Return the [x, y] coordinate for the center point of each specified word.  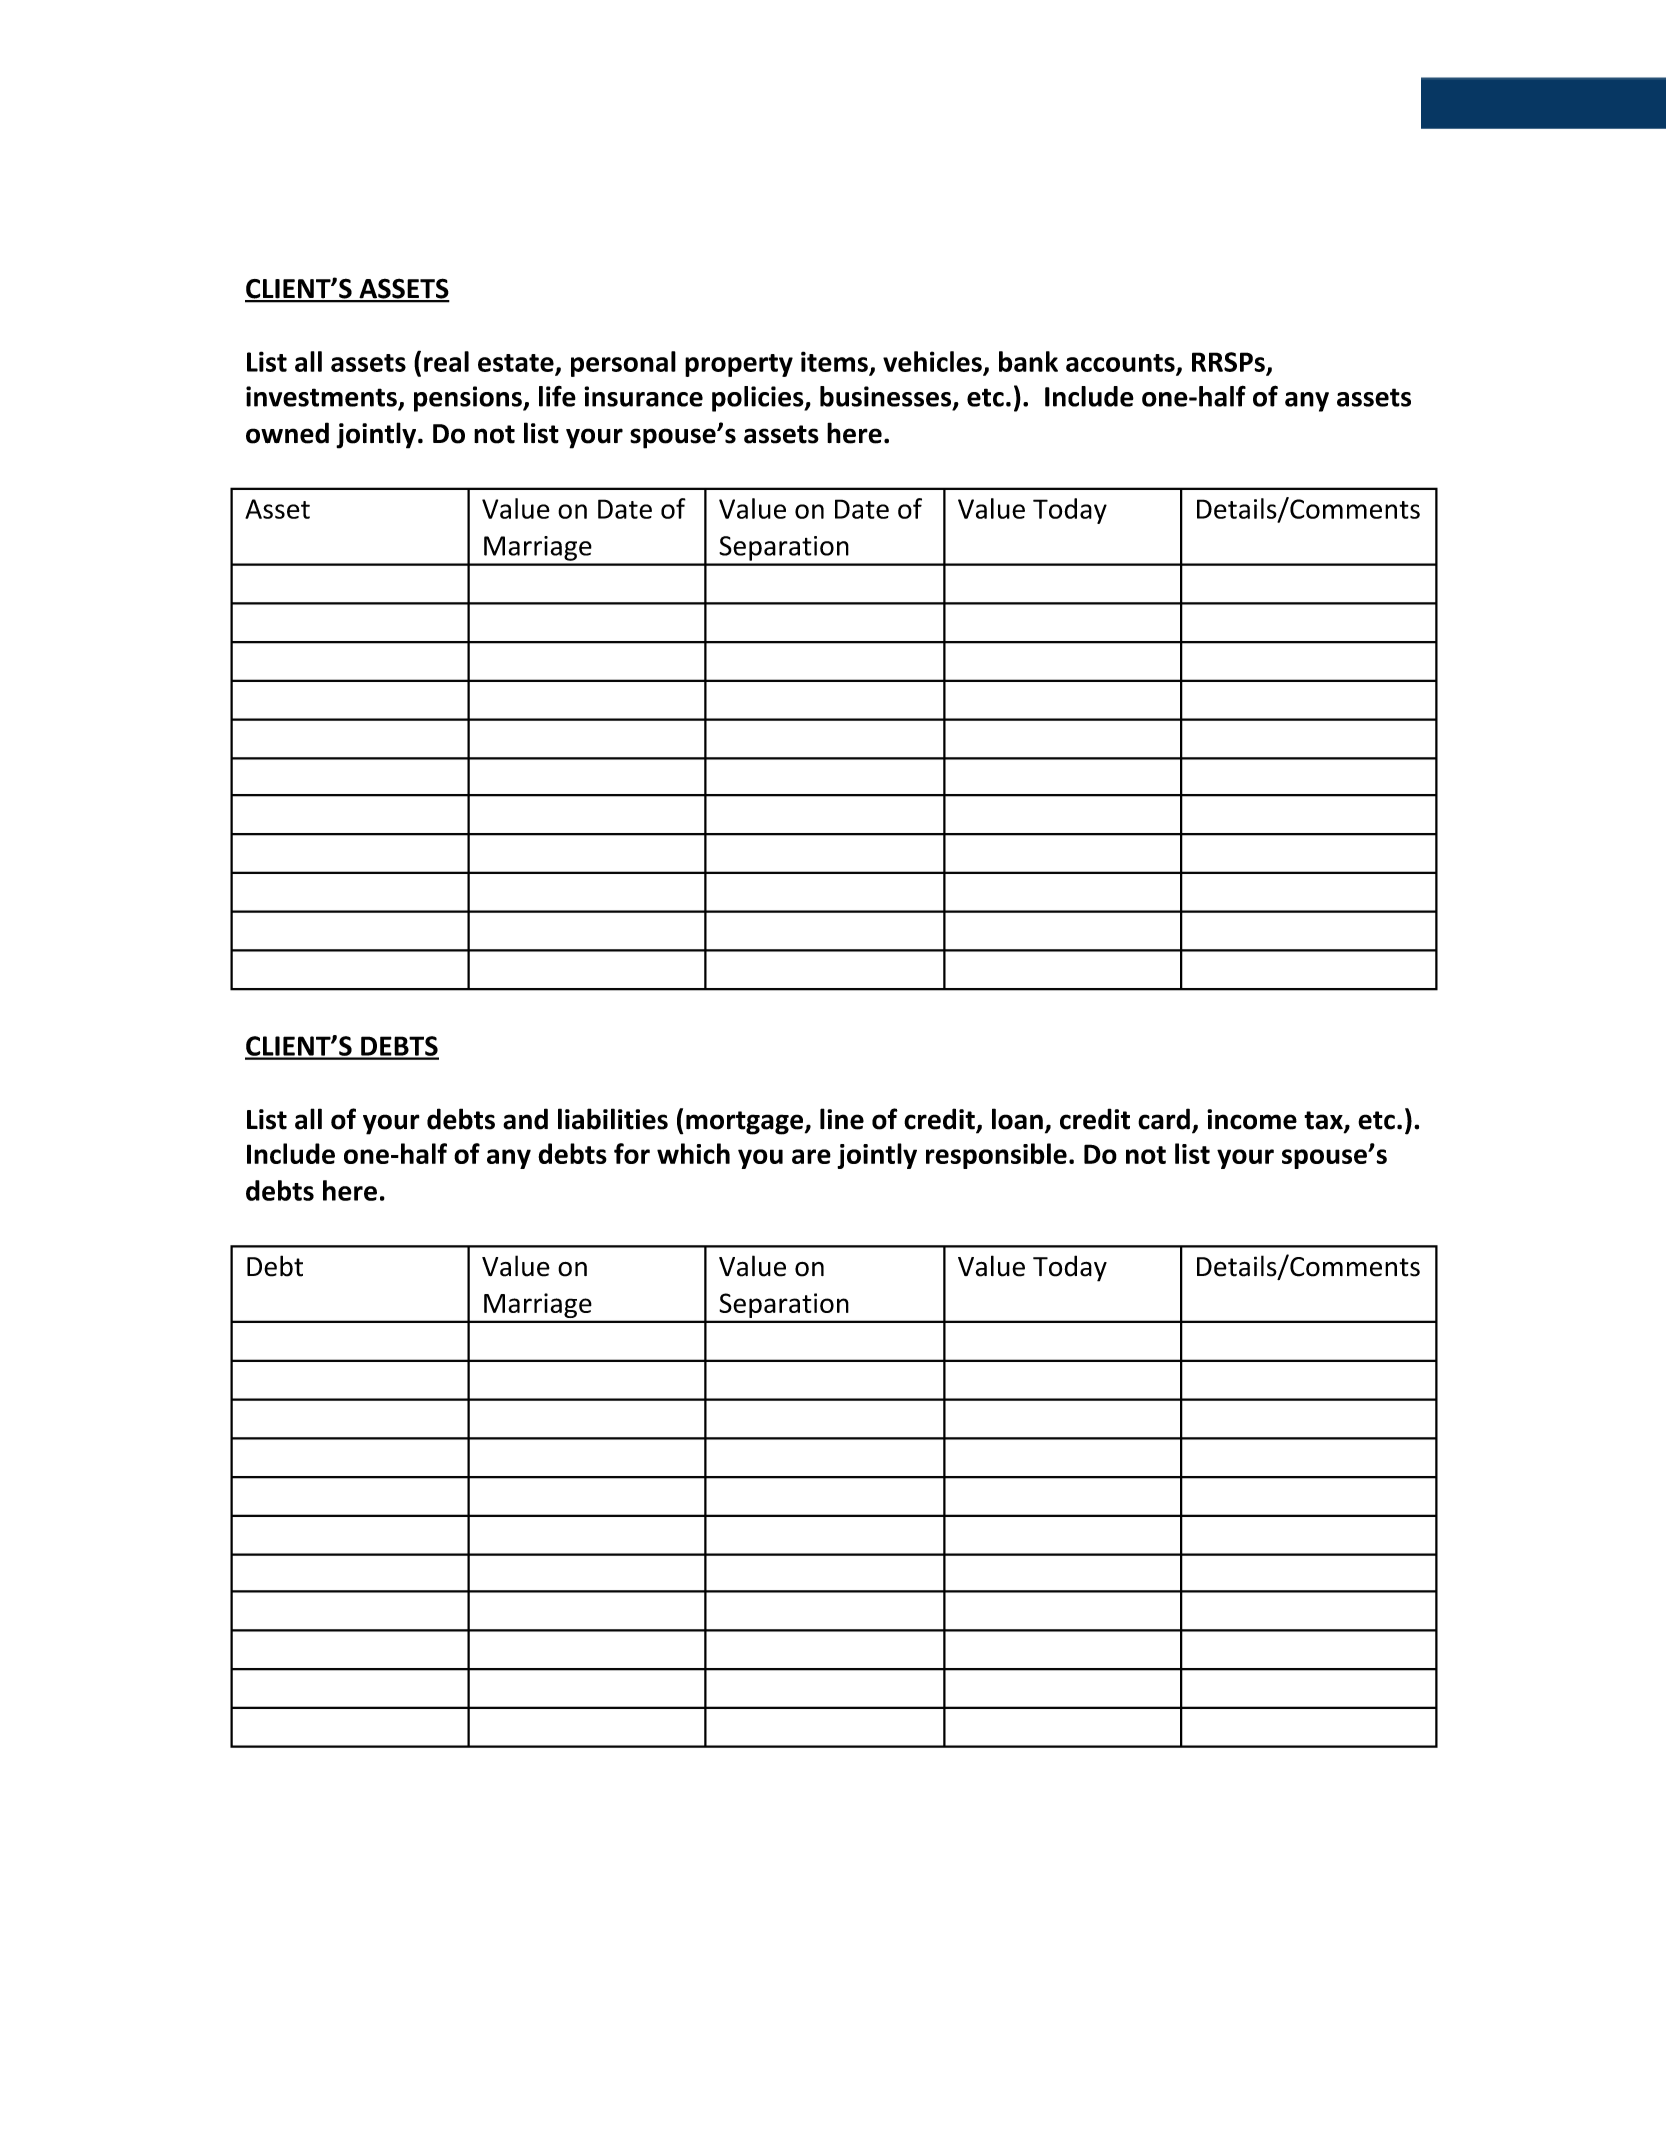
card [1164, 1119]
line [842, 1119]
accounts [1121, 364]
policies [759, 399]
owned [287, 433]
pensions [469, 399]
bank [1028, 361]
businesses [887, 397]
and [525, 1119]
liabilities [613, 1119]
